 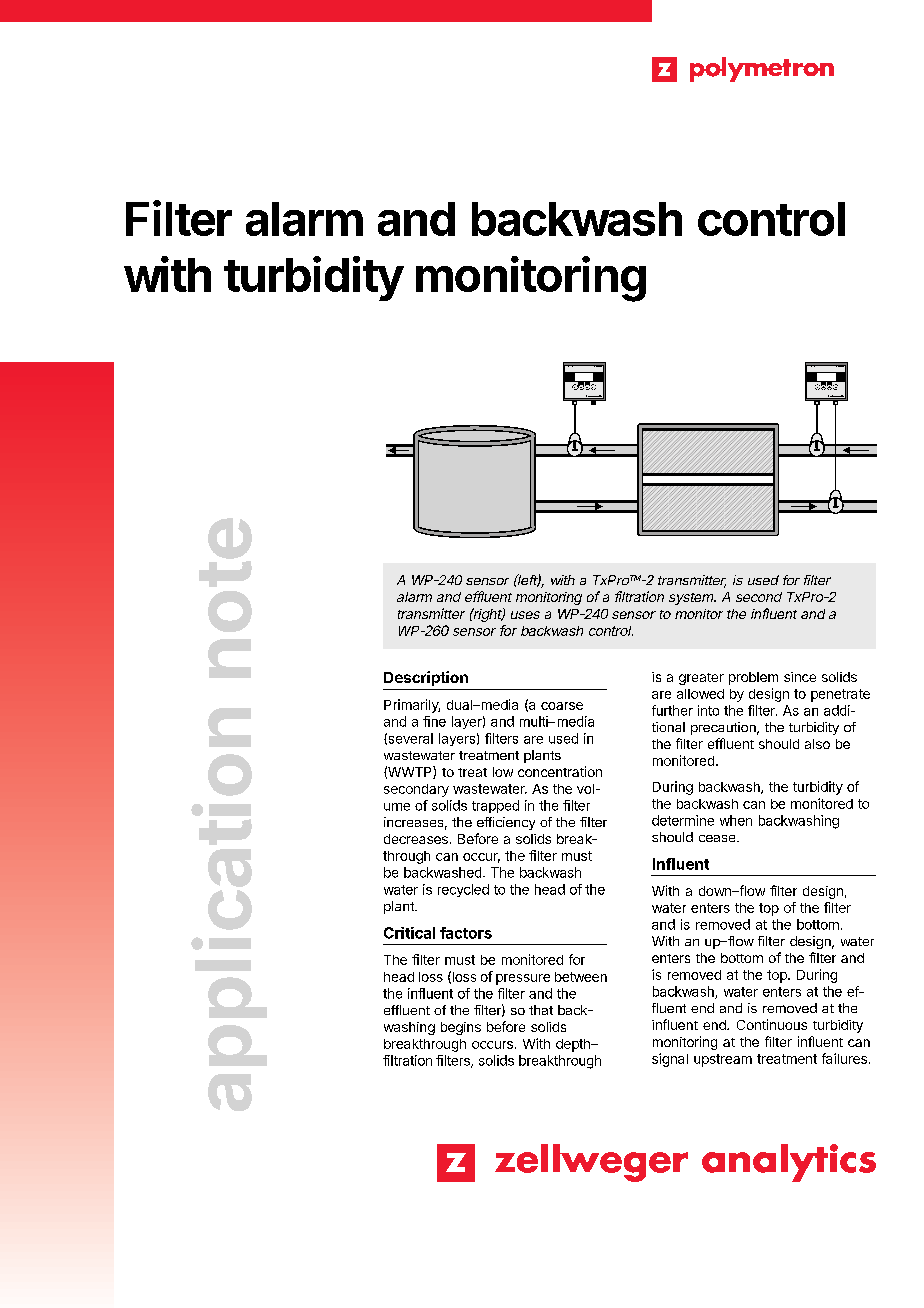 What do you see at coordinates (844, 1058) in the image?
I see `failures` at bounding box center [844, 1058].
